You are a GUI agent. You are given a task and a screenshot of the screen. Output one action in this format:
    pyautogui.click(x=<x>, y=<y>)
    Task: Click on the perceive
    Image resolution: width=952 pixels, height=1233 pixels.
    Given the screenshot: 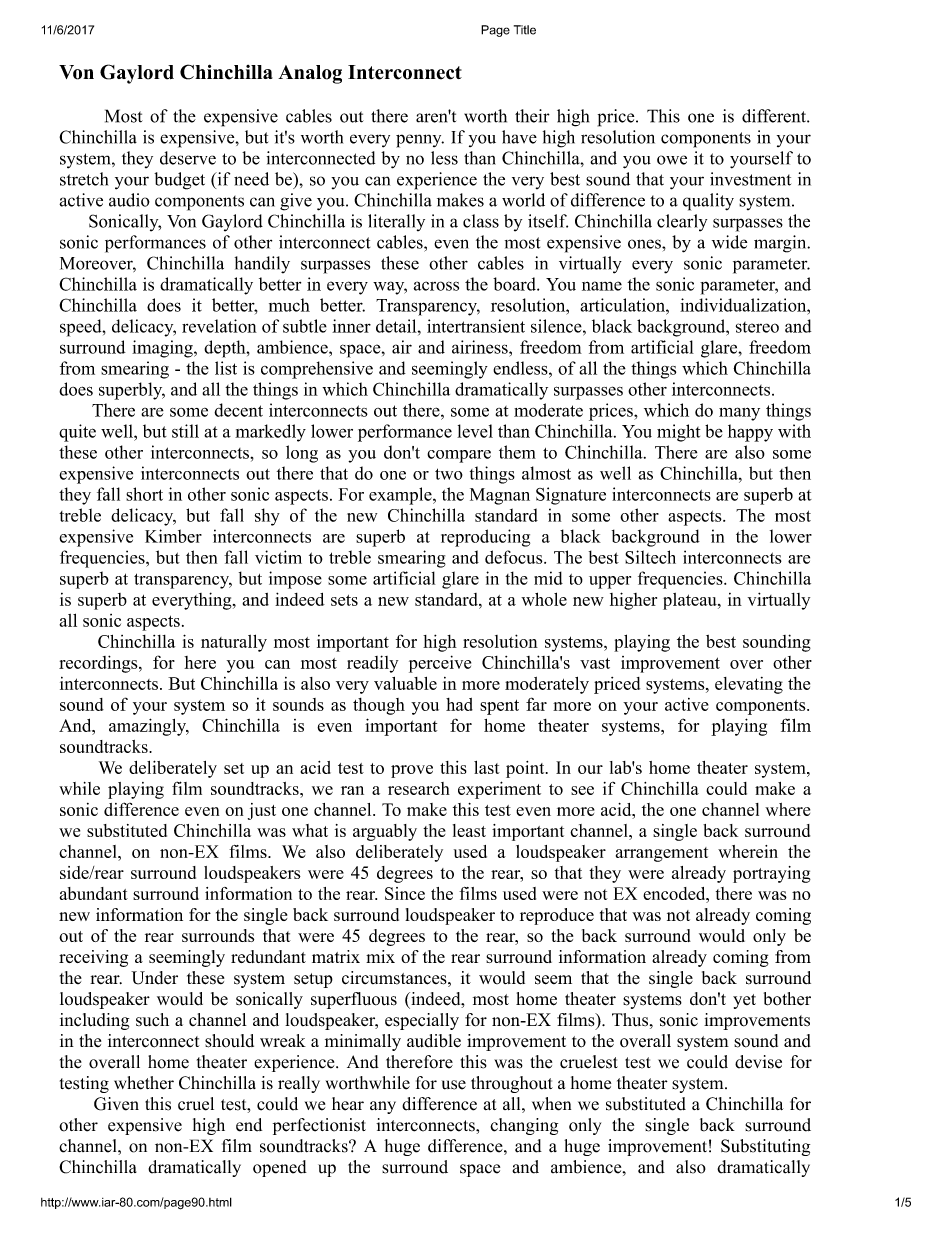 What is the action you would take?
    pyautogui.click(x=440, y=664)
